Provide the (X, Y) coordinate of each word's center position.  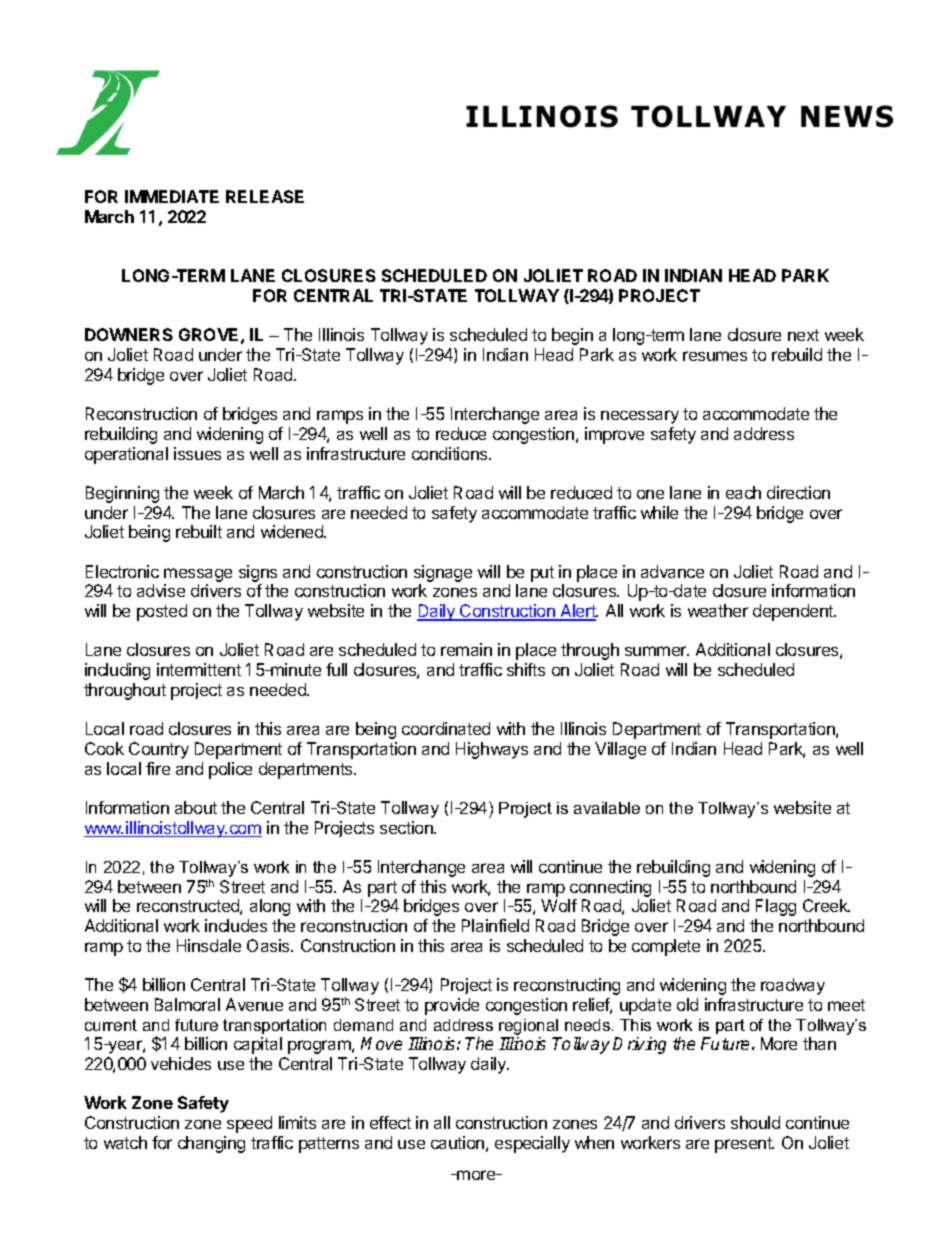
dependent (794, 612)
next (803, 335)
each (743, 492)
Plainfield (495, 925)
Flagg (776, 907)
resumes (715, 356)
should (755, 1122)
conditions (451, 453)
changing (211, 1144)
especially (532, 1144)
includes (236, 925)
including (117, 671)
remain (466, 649)
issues (197, 453)
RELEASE (265, 196)
